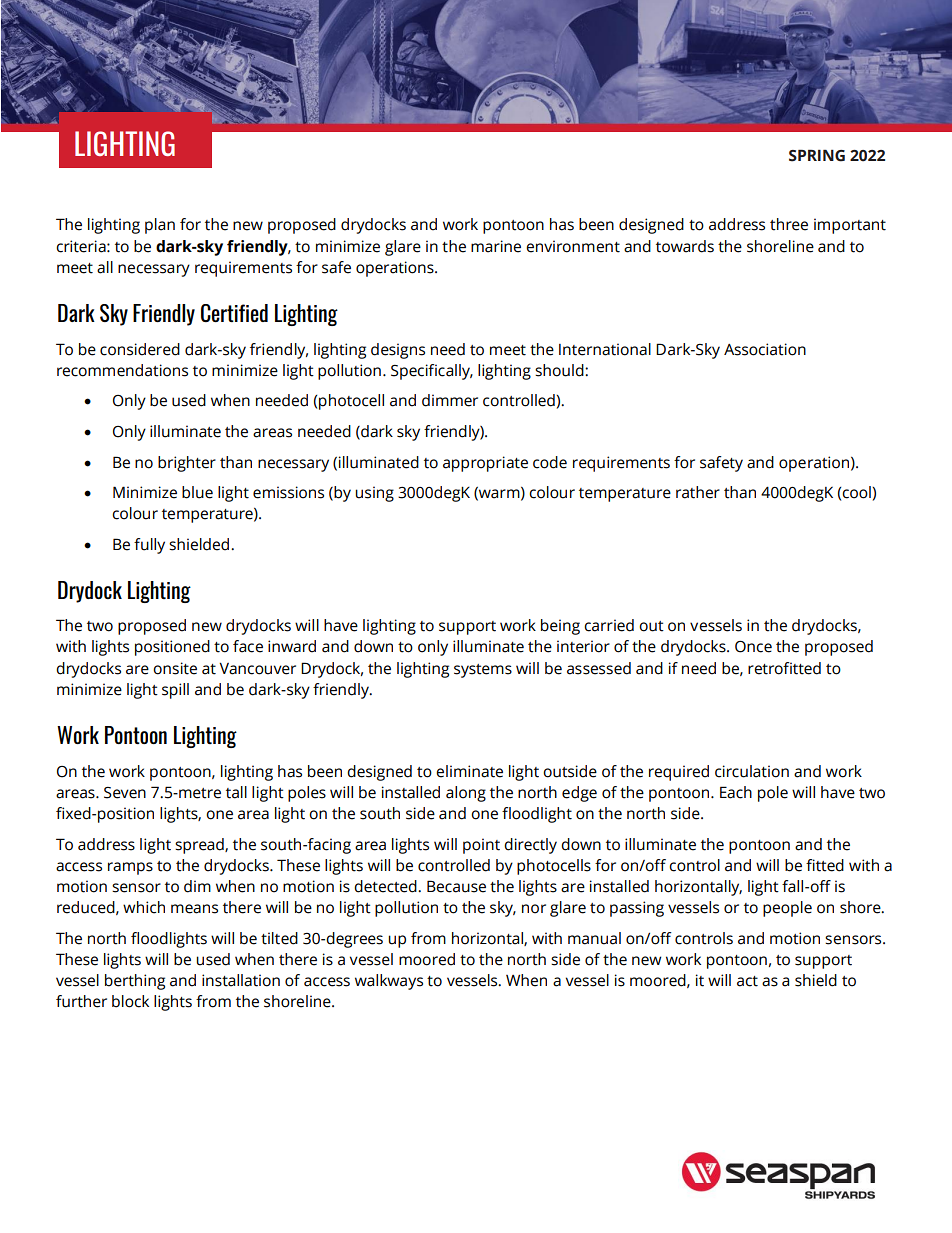 This image has height=1233, width=952. What do you see at coordinates (752, 771) in the image?
I see `circulation` at bounding box center [752, 771].
